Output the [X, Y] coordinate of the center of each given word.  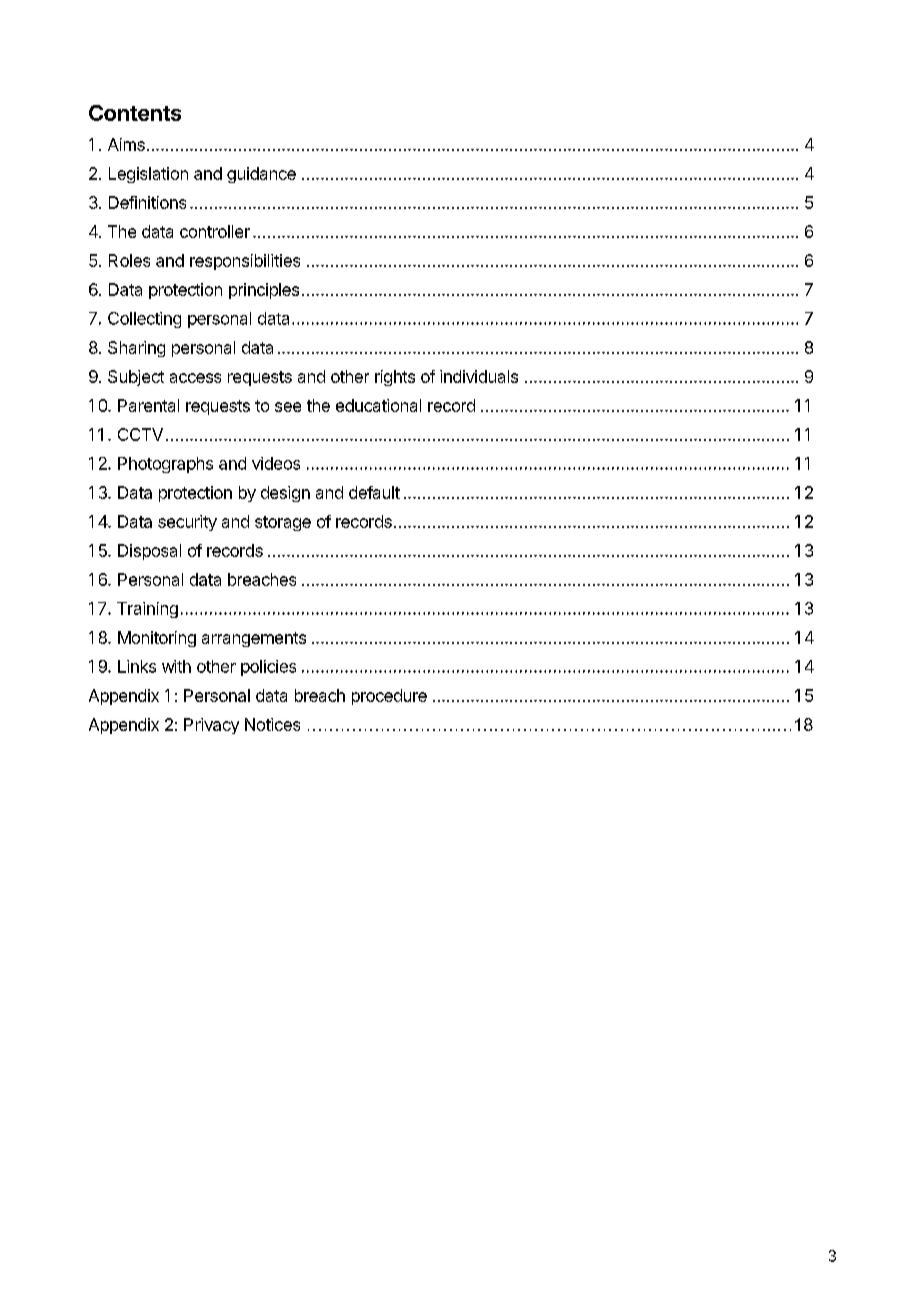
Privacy [211, 726]
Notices [272, 724]
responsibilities [245, 262]
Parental [148, 405]
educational [378, 405]
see [288, 407]
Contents [135, 113]
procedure [389, 697]
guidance [261, 175]
